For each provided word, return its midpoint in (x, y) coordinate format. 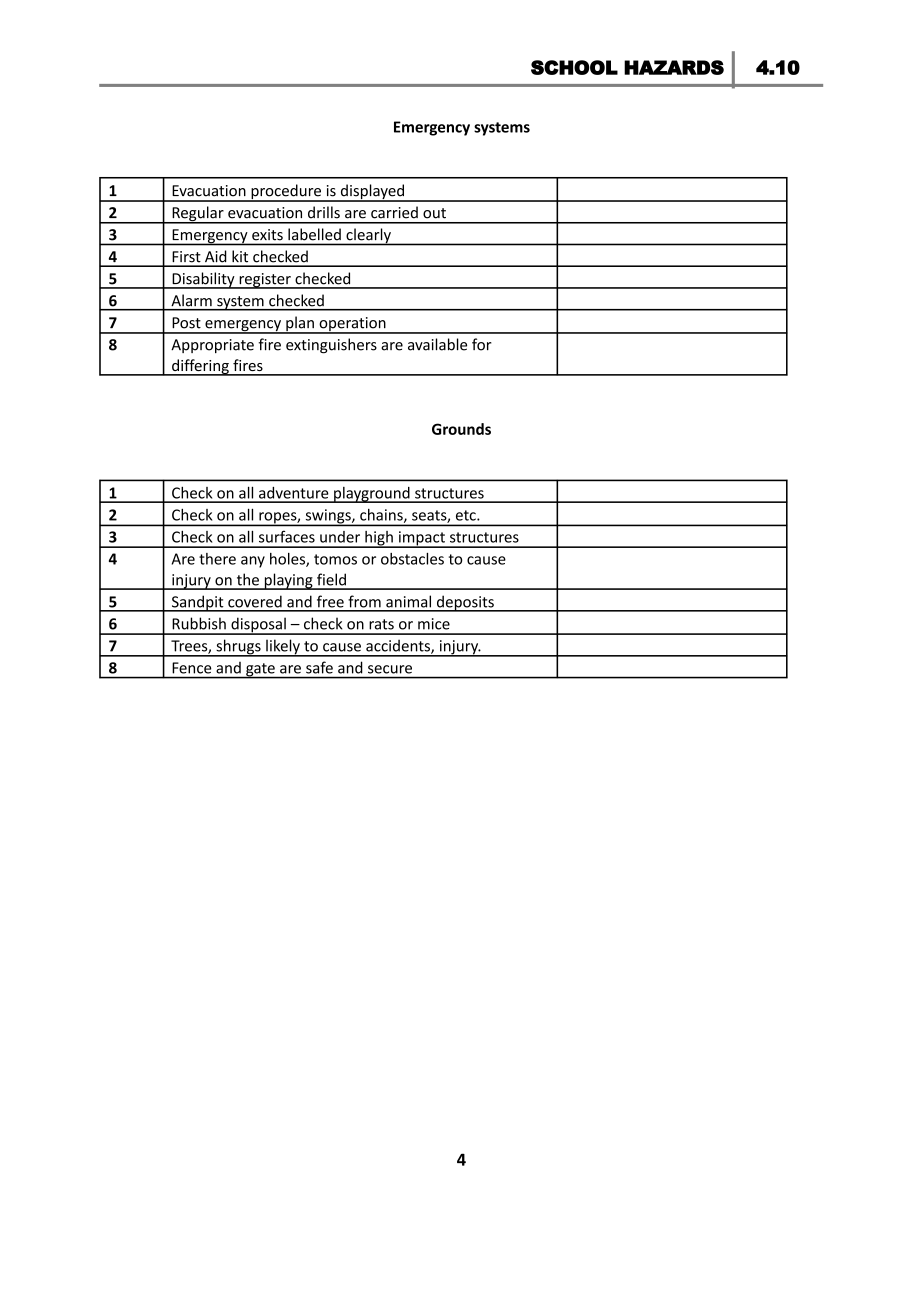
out (434, 213)
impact (422, 539)
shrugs (238, 648)
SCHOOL (574, 67)
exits (267, 234)
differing (200, 367)
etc (467, 515)
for (482, 344)
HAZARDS (674, 67)
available (437, 344)
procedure (286, 193)
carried (394, 212)
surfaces (287, 537)
